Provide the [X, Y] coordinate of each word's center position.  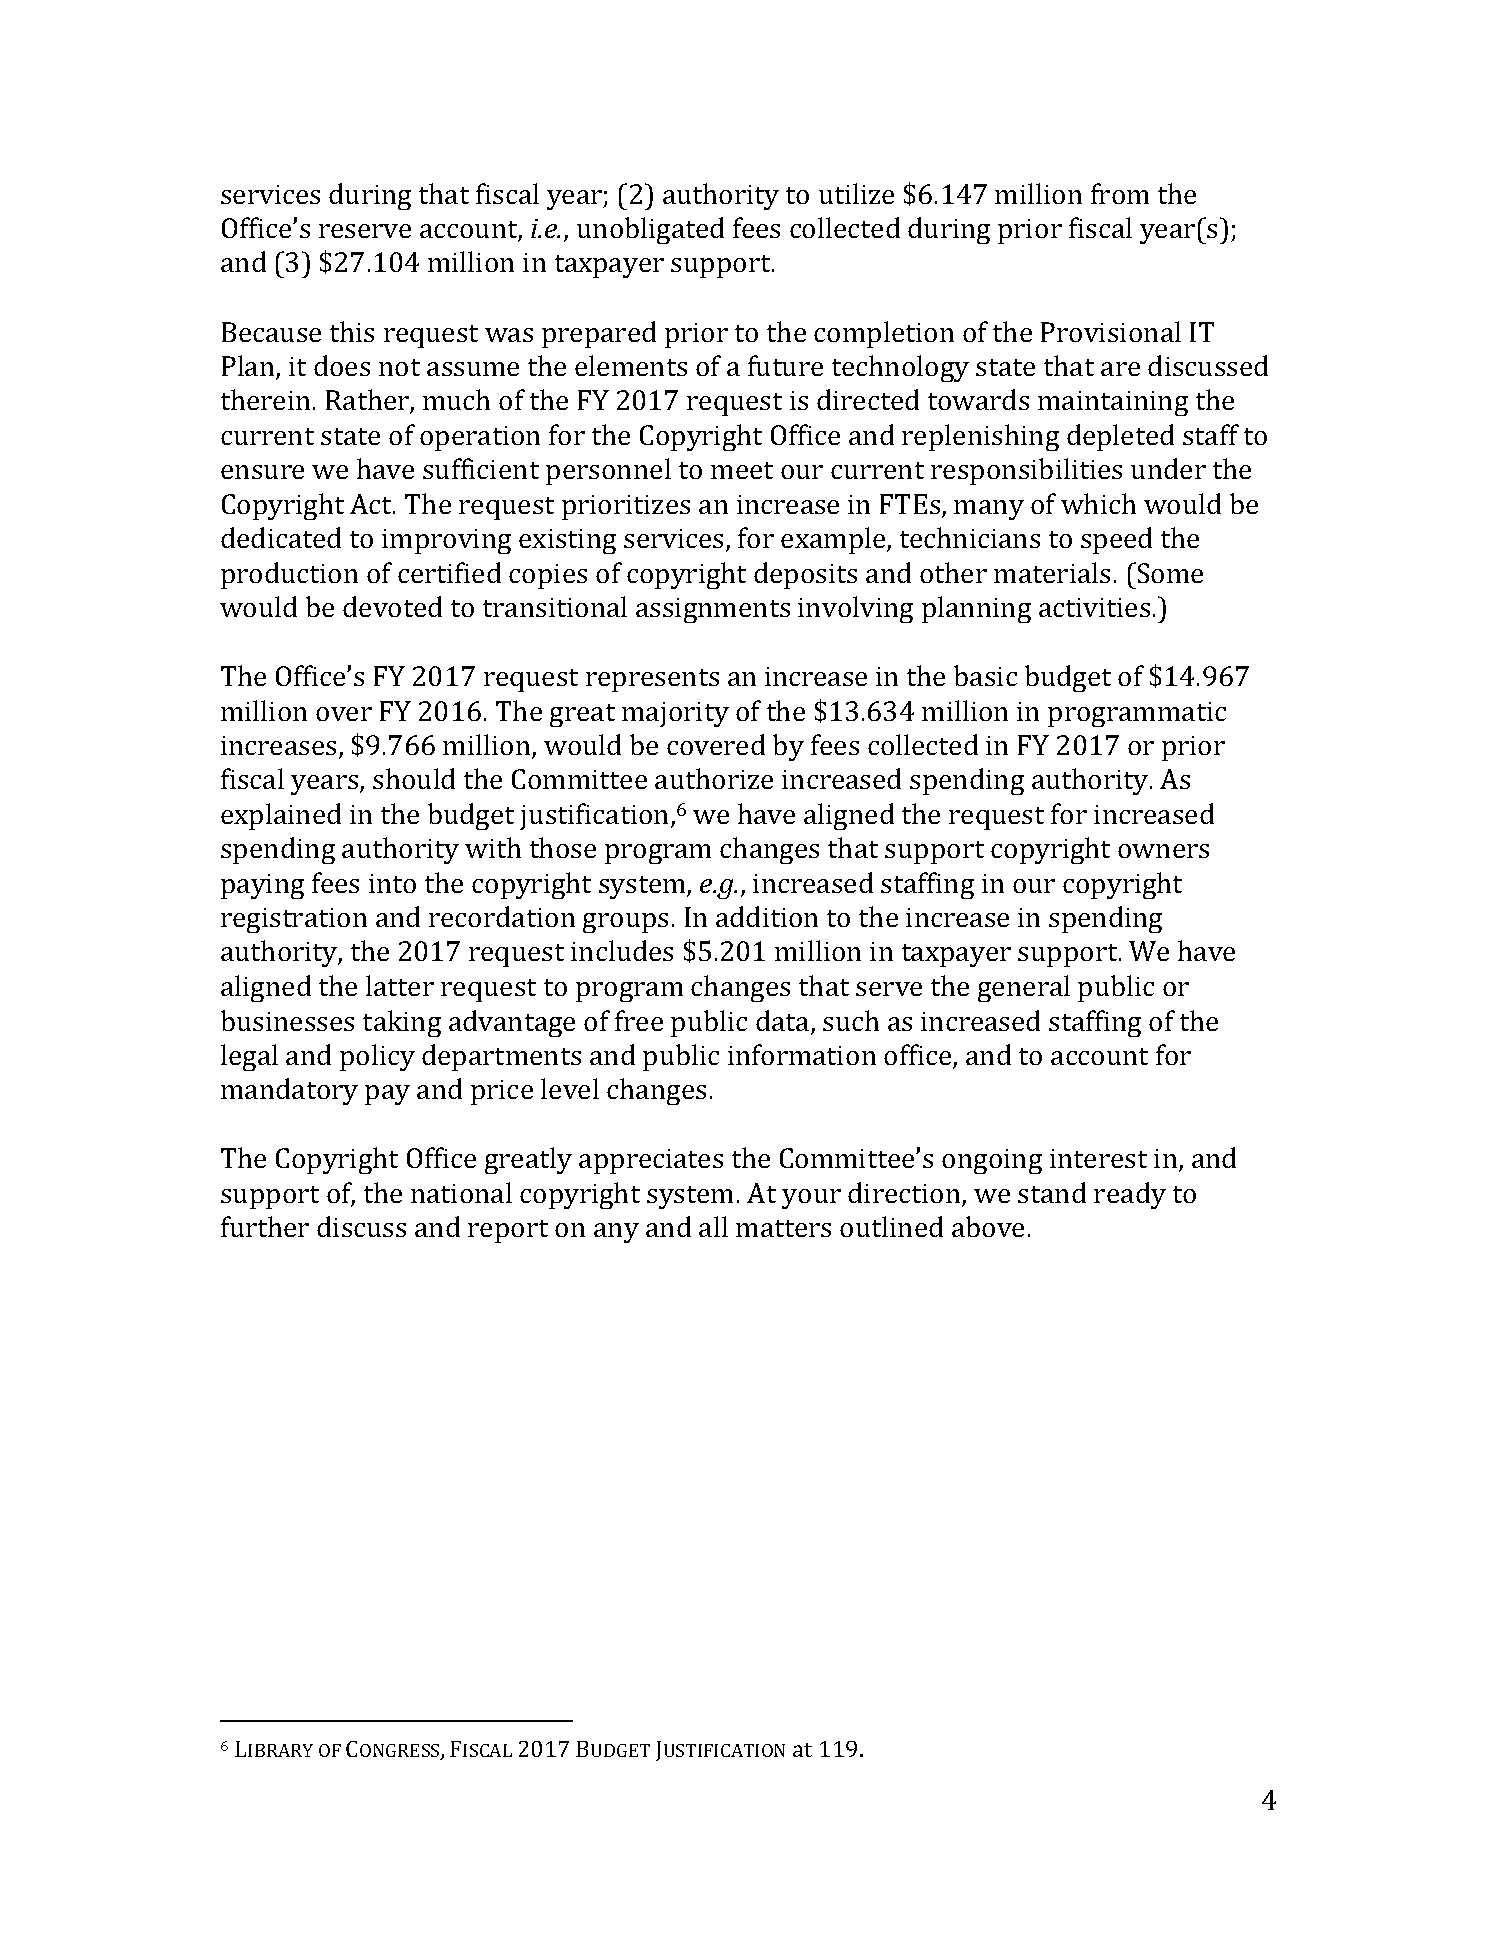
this [352, 331]
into [392, 883]
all [713, 1226]
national [461, 1192]
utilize [856, 193]
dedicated [281, 537]
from [1120, 193]
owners [1163, 851]
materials [1052, 572]
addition [767, 916]
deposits [805, 575]
